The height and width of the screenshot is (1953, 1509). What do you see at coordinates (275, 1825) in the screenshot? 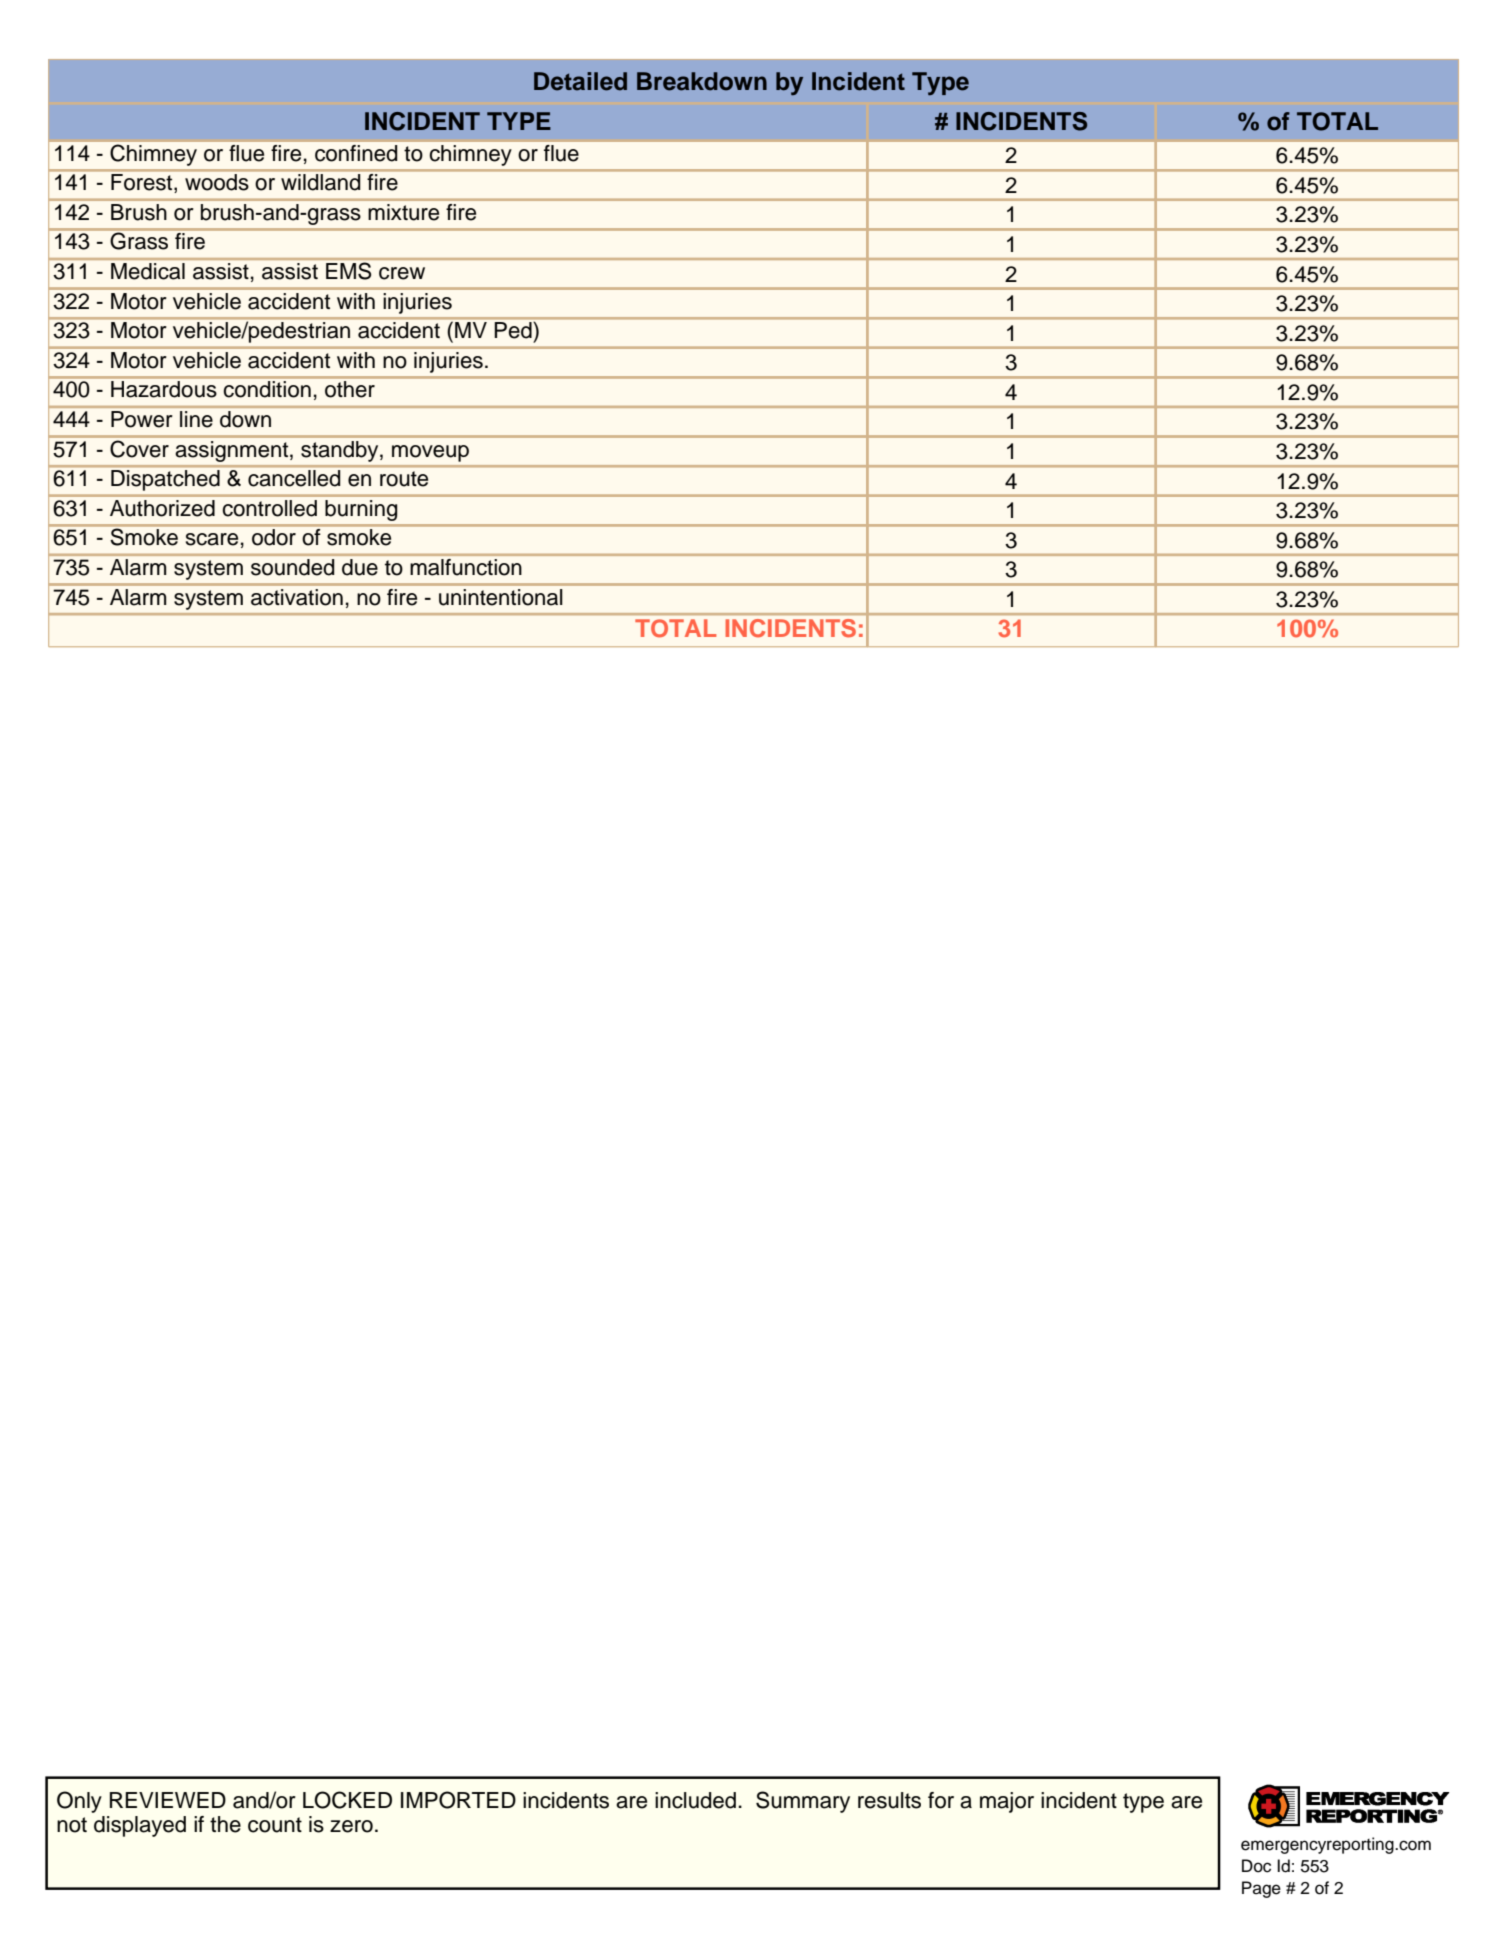
I see `count` at bounding box center [275, 1825].
